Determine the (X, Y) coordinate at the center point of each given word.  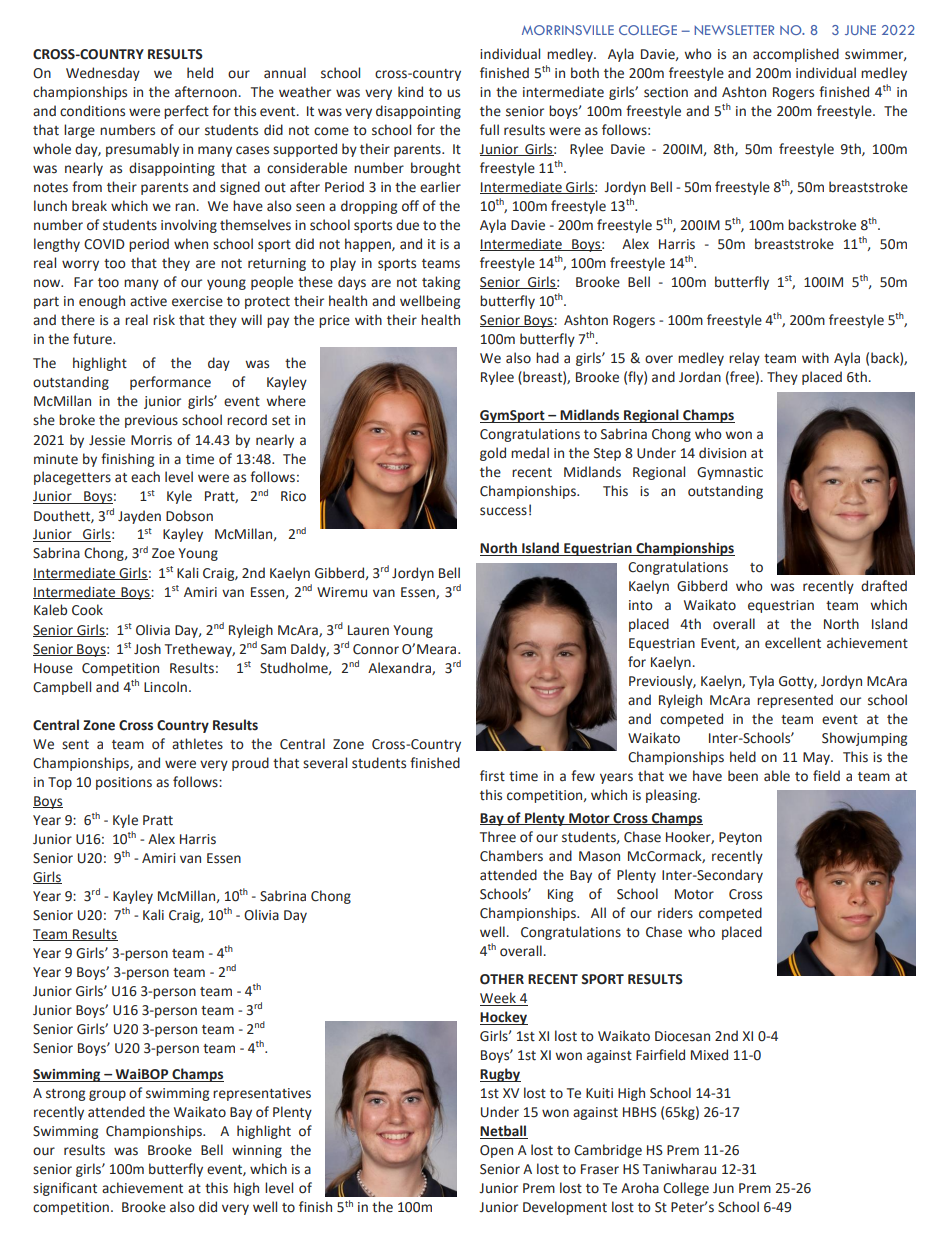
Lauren (368, 630)
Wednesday (103, 74)
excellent (793, 643)
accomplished (796, 55)
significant (65, 1189)
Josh (147, 649)
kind (410, 92)
